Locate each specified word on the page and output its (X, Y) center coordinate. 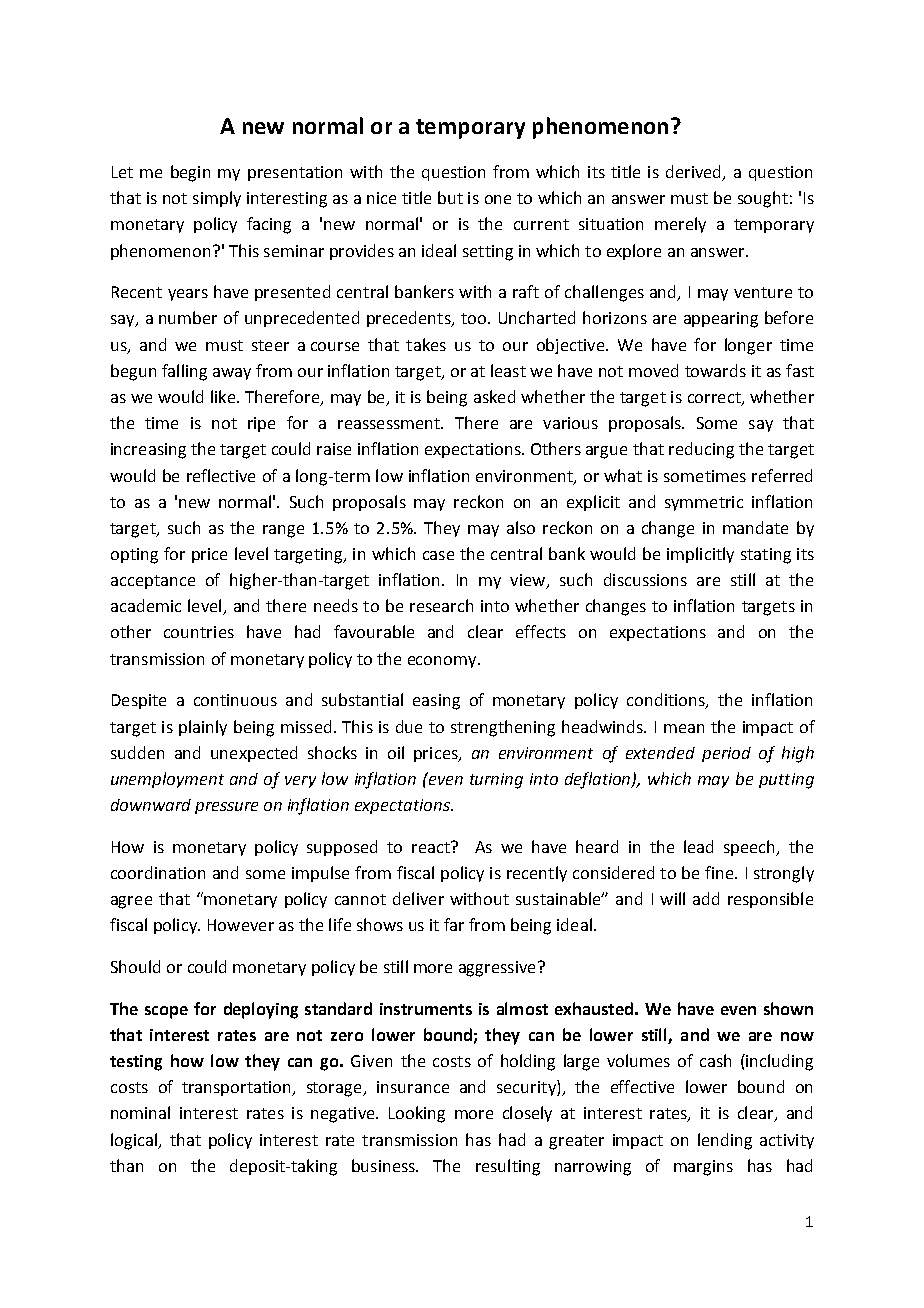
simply (217, 199)
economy (443, 662)
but (450, 197)
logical (135, 1141)
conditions (667, 701)
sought (763, 199)
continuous (235, 700)
